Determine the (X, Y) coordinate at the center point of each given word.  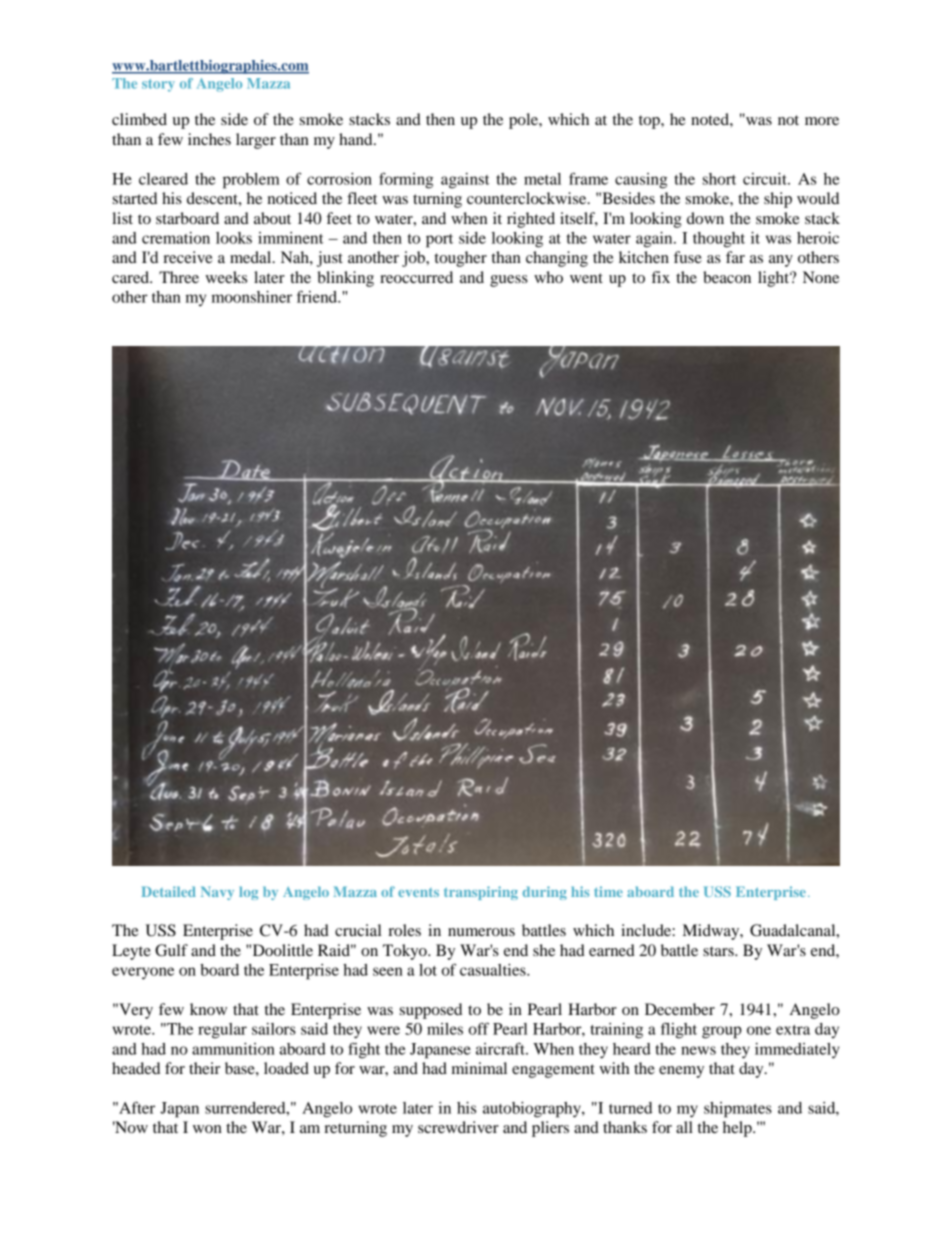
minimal (479, 1068)
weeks (226, 277)
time (608, 891)
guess (509, 281)
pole (524, 121)
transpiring (481, 893)
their (204, 1068)
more (822, 121)
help (738, 1129)
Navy (217, 893)
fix (660, 277)
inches (209, 139)
